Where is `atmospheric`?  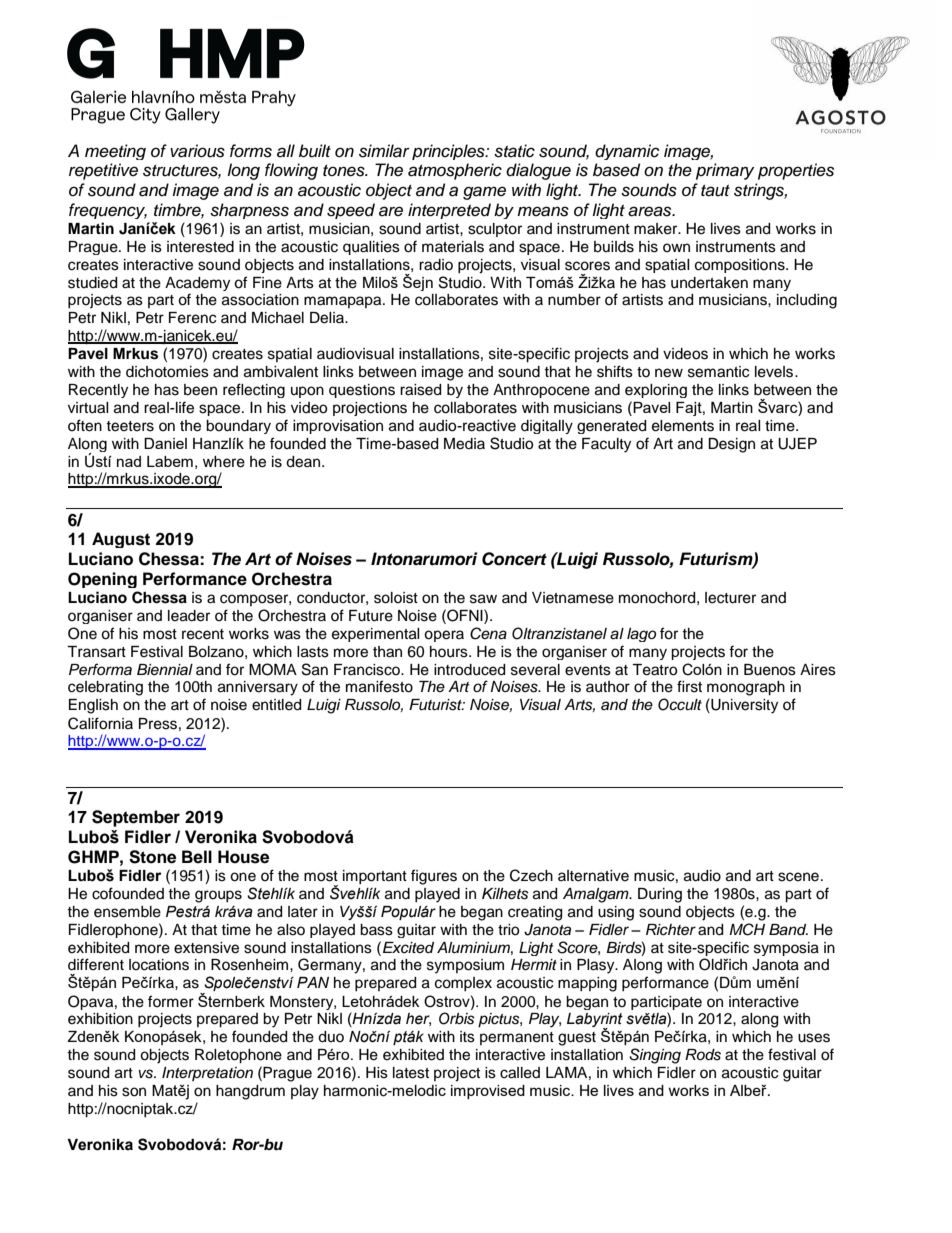
atmospheric is located at coordinates (455, 171).
